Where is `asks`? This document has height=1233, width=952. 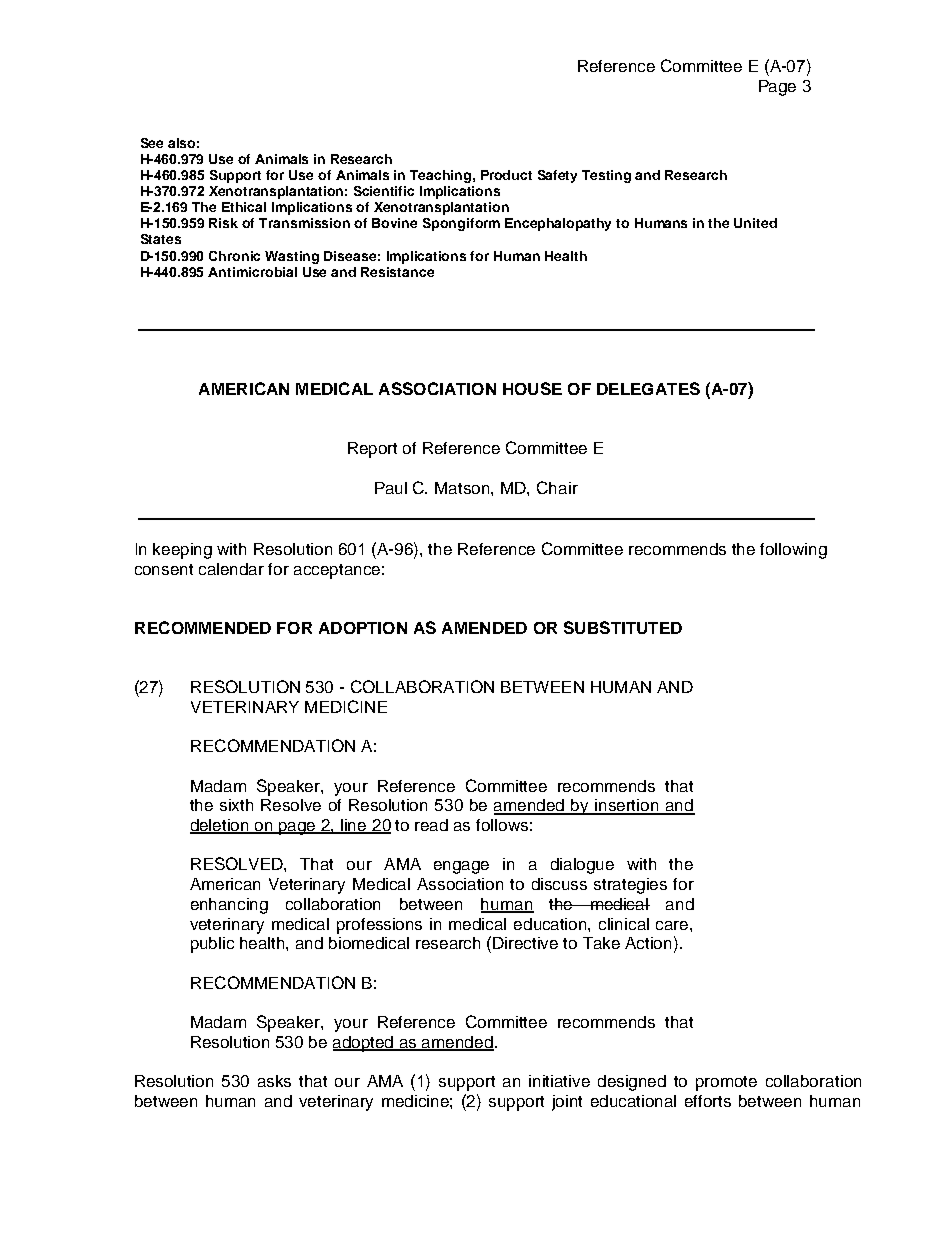
asks is located at coordinates (274, 1081).
